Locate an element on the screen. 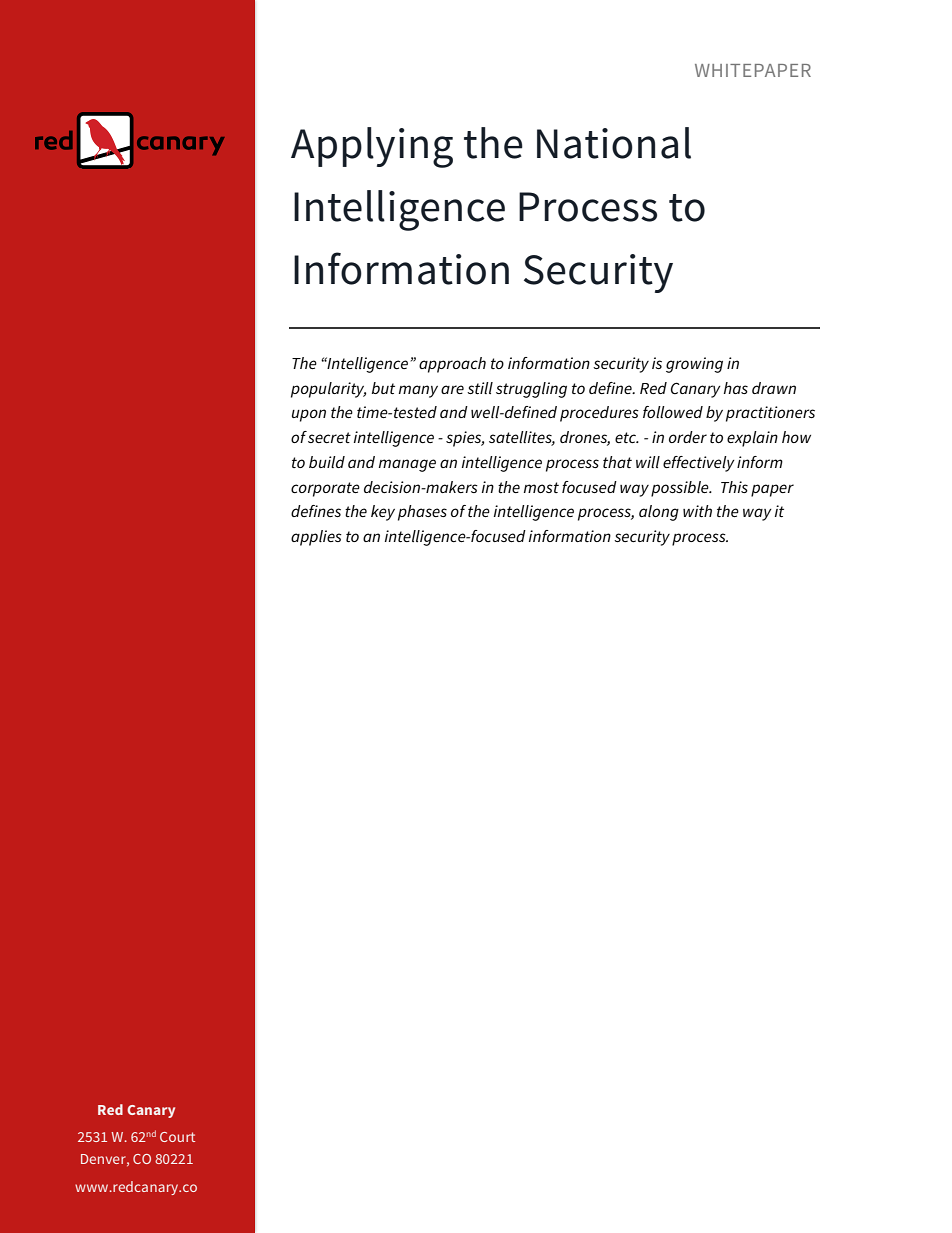  Court is located at coordinates (177, 1137).
